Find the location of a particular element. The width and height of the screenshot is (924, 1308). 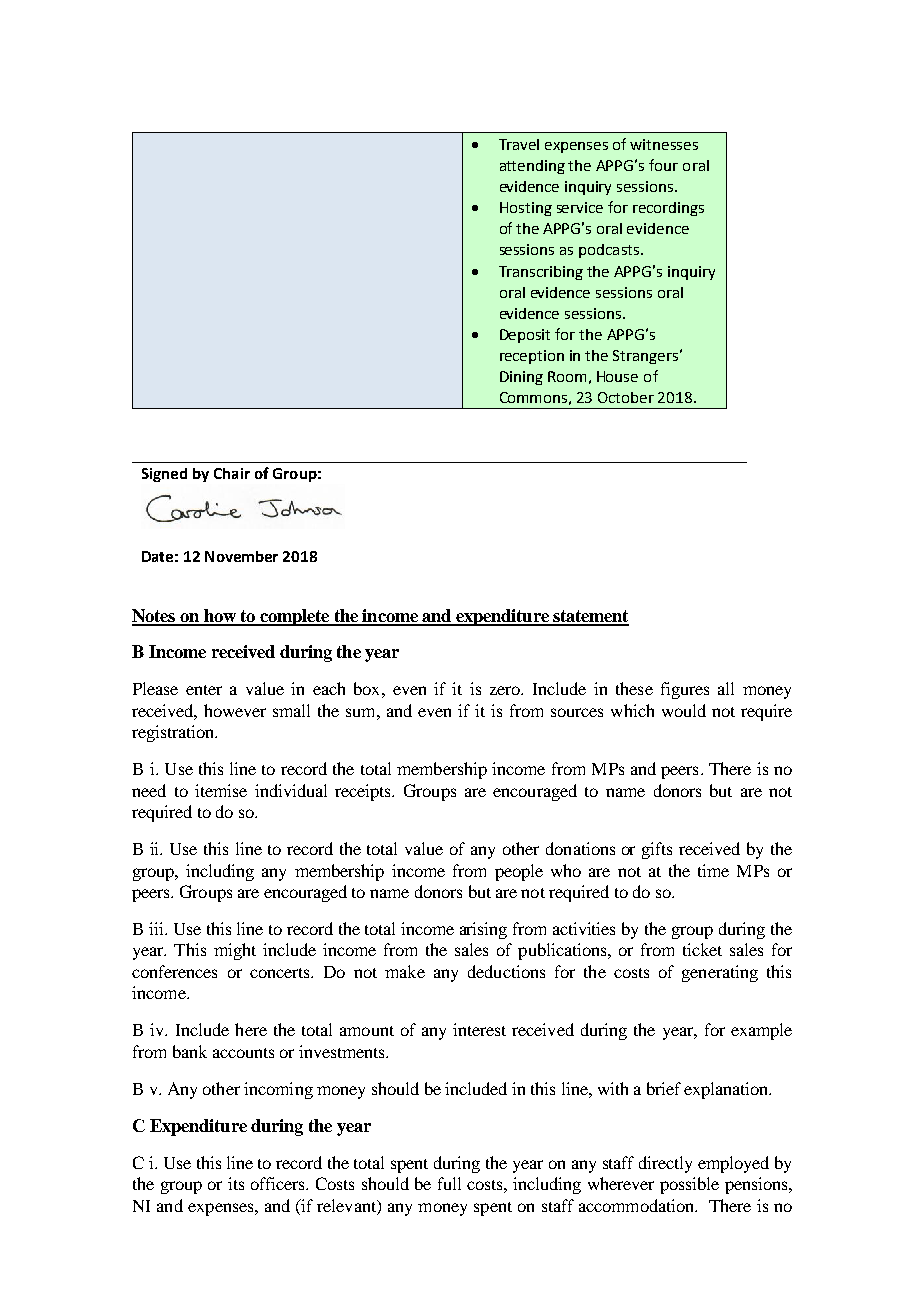

Dining is located at coordinates (521, 378).
